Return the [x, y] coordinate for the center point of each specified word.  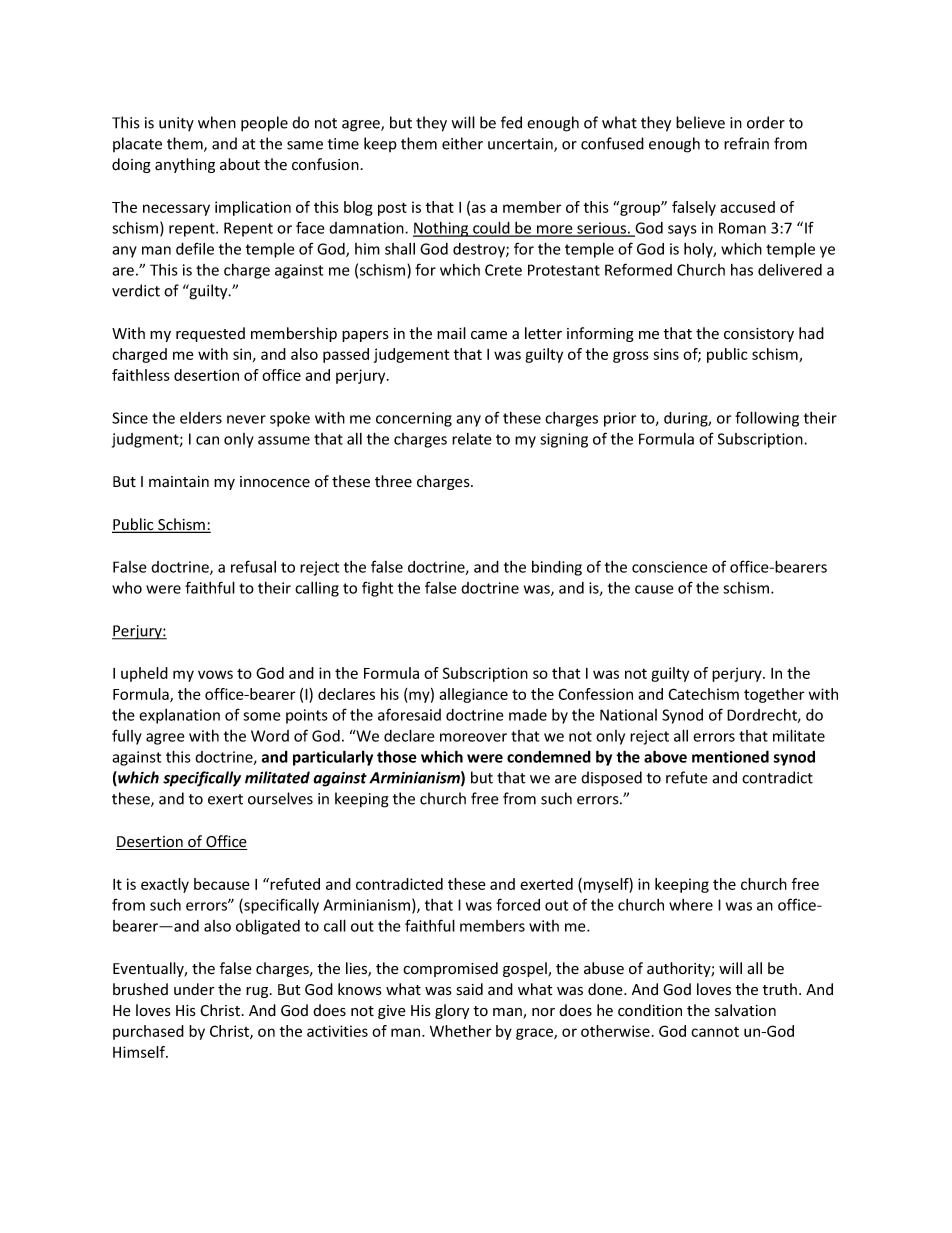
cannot [715, 1032]
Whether [461, 1031]
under [194, 989]
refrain [746, 143]
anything [185, 165]
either [462, 143]
